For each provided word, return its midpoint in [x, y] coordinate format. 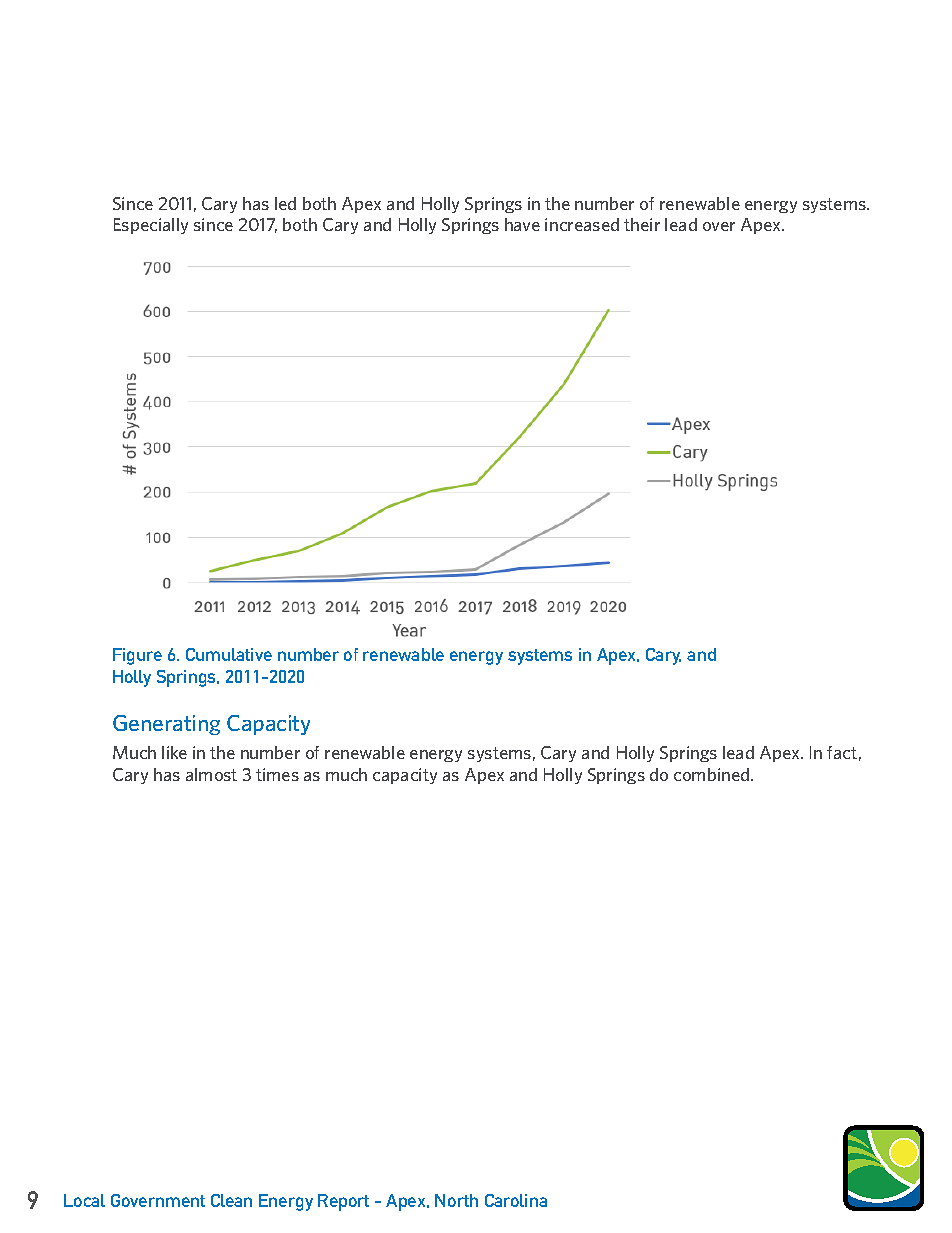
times [277, 774]
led [285, 203]
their [642, 224]
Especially [151, 226]
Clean [231, 1200]
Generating [166, 725]
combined [713, 774]
